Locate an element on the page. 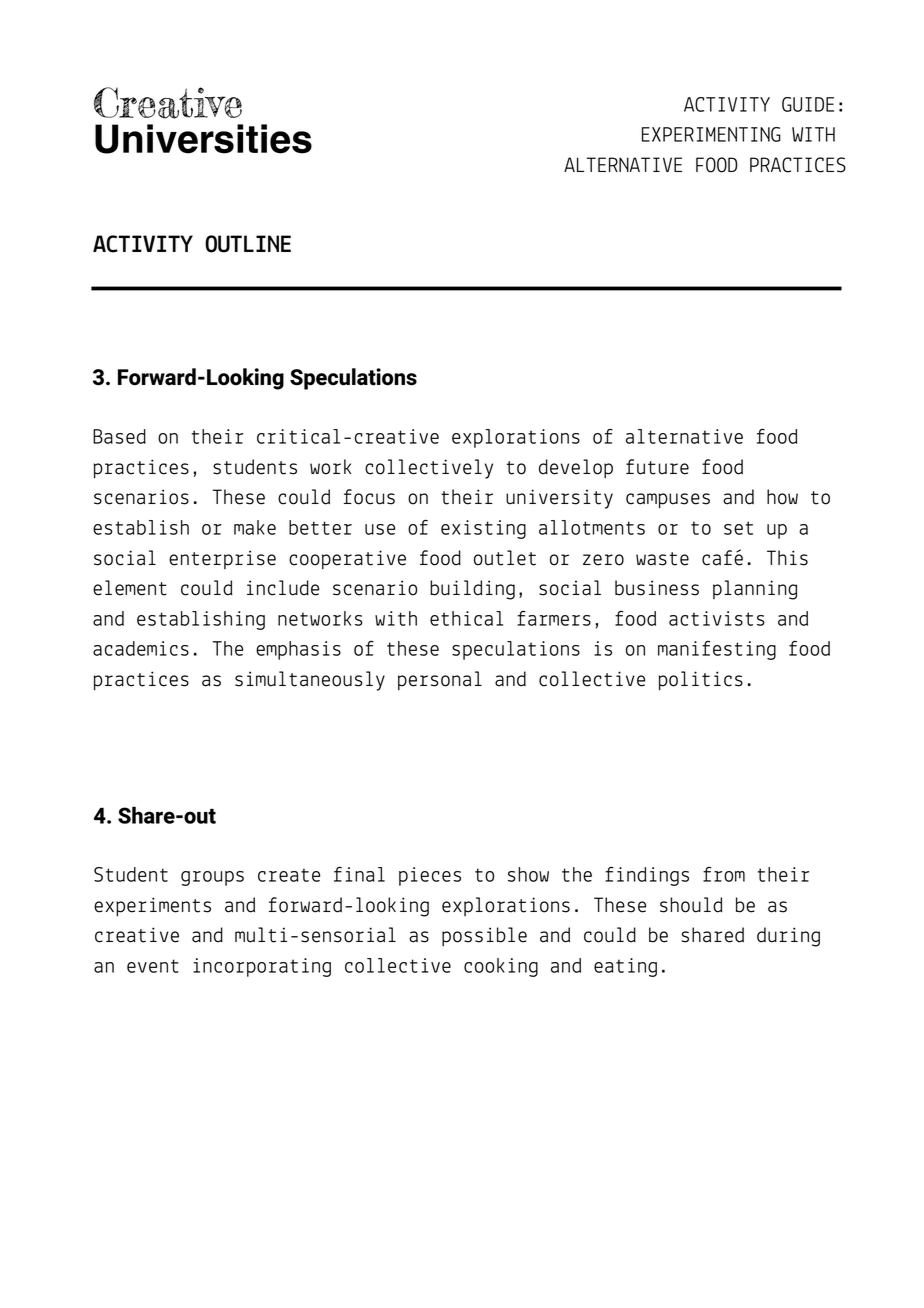 Image resolution: width=924 pixels, height=1308 pixels. GUIDE is located at coordinates (808, 104).
